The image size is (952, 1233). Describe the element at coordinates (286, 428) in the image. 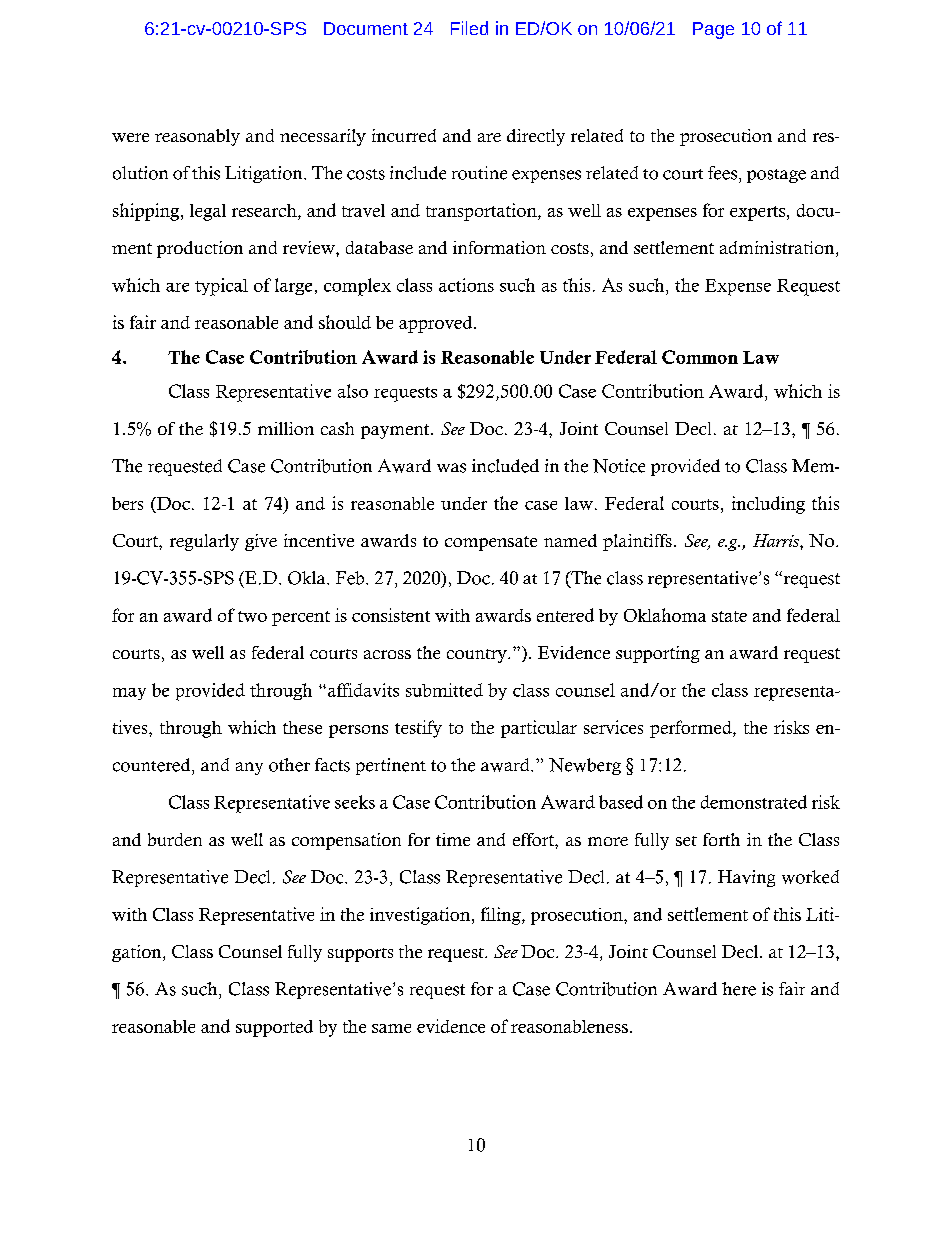

I see `million` at that location.
